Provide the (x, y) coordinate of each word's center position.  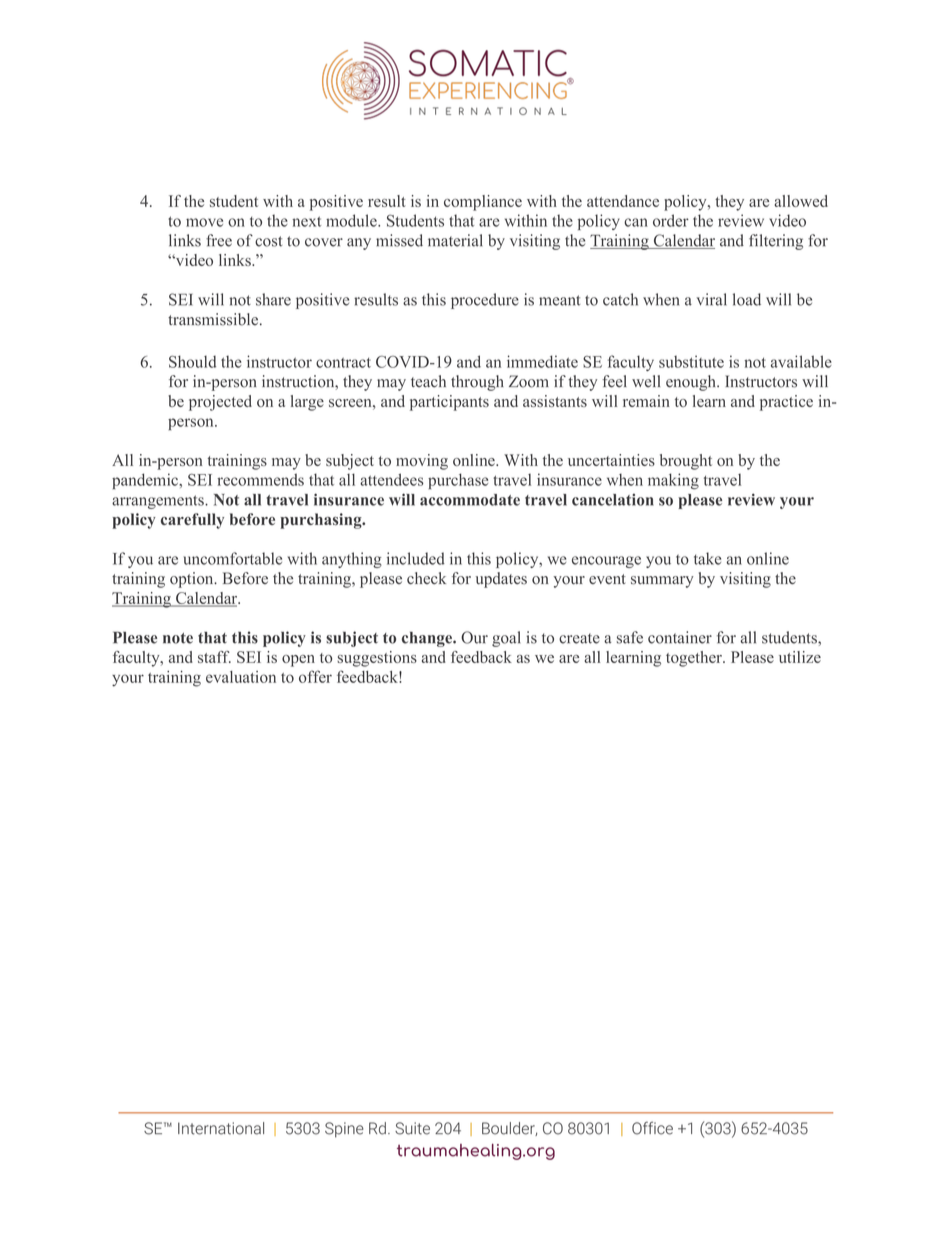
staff (214, 657)
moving (422, 462)
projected (220, 403)
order (671, 220)
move (204, 222)
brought (686, 462)
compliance (483, 203)
